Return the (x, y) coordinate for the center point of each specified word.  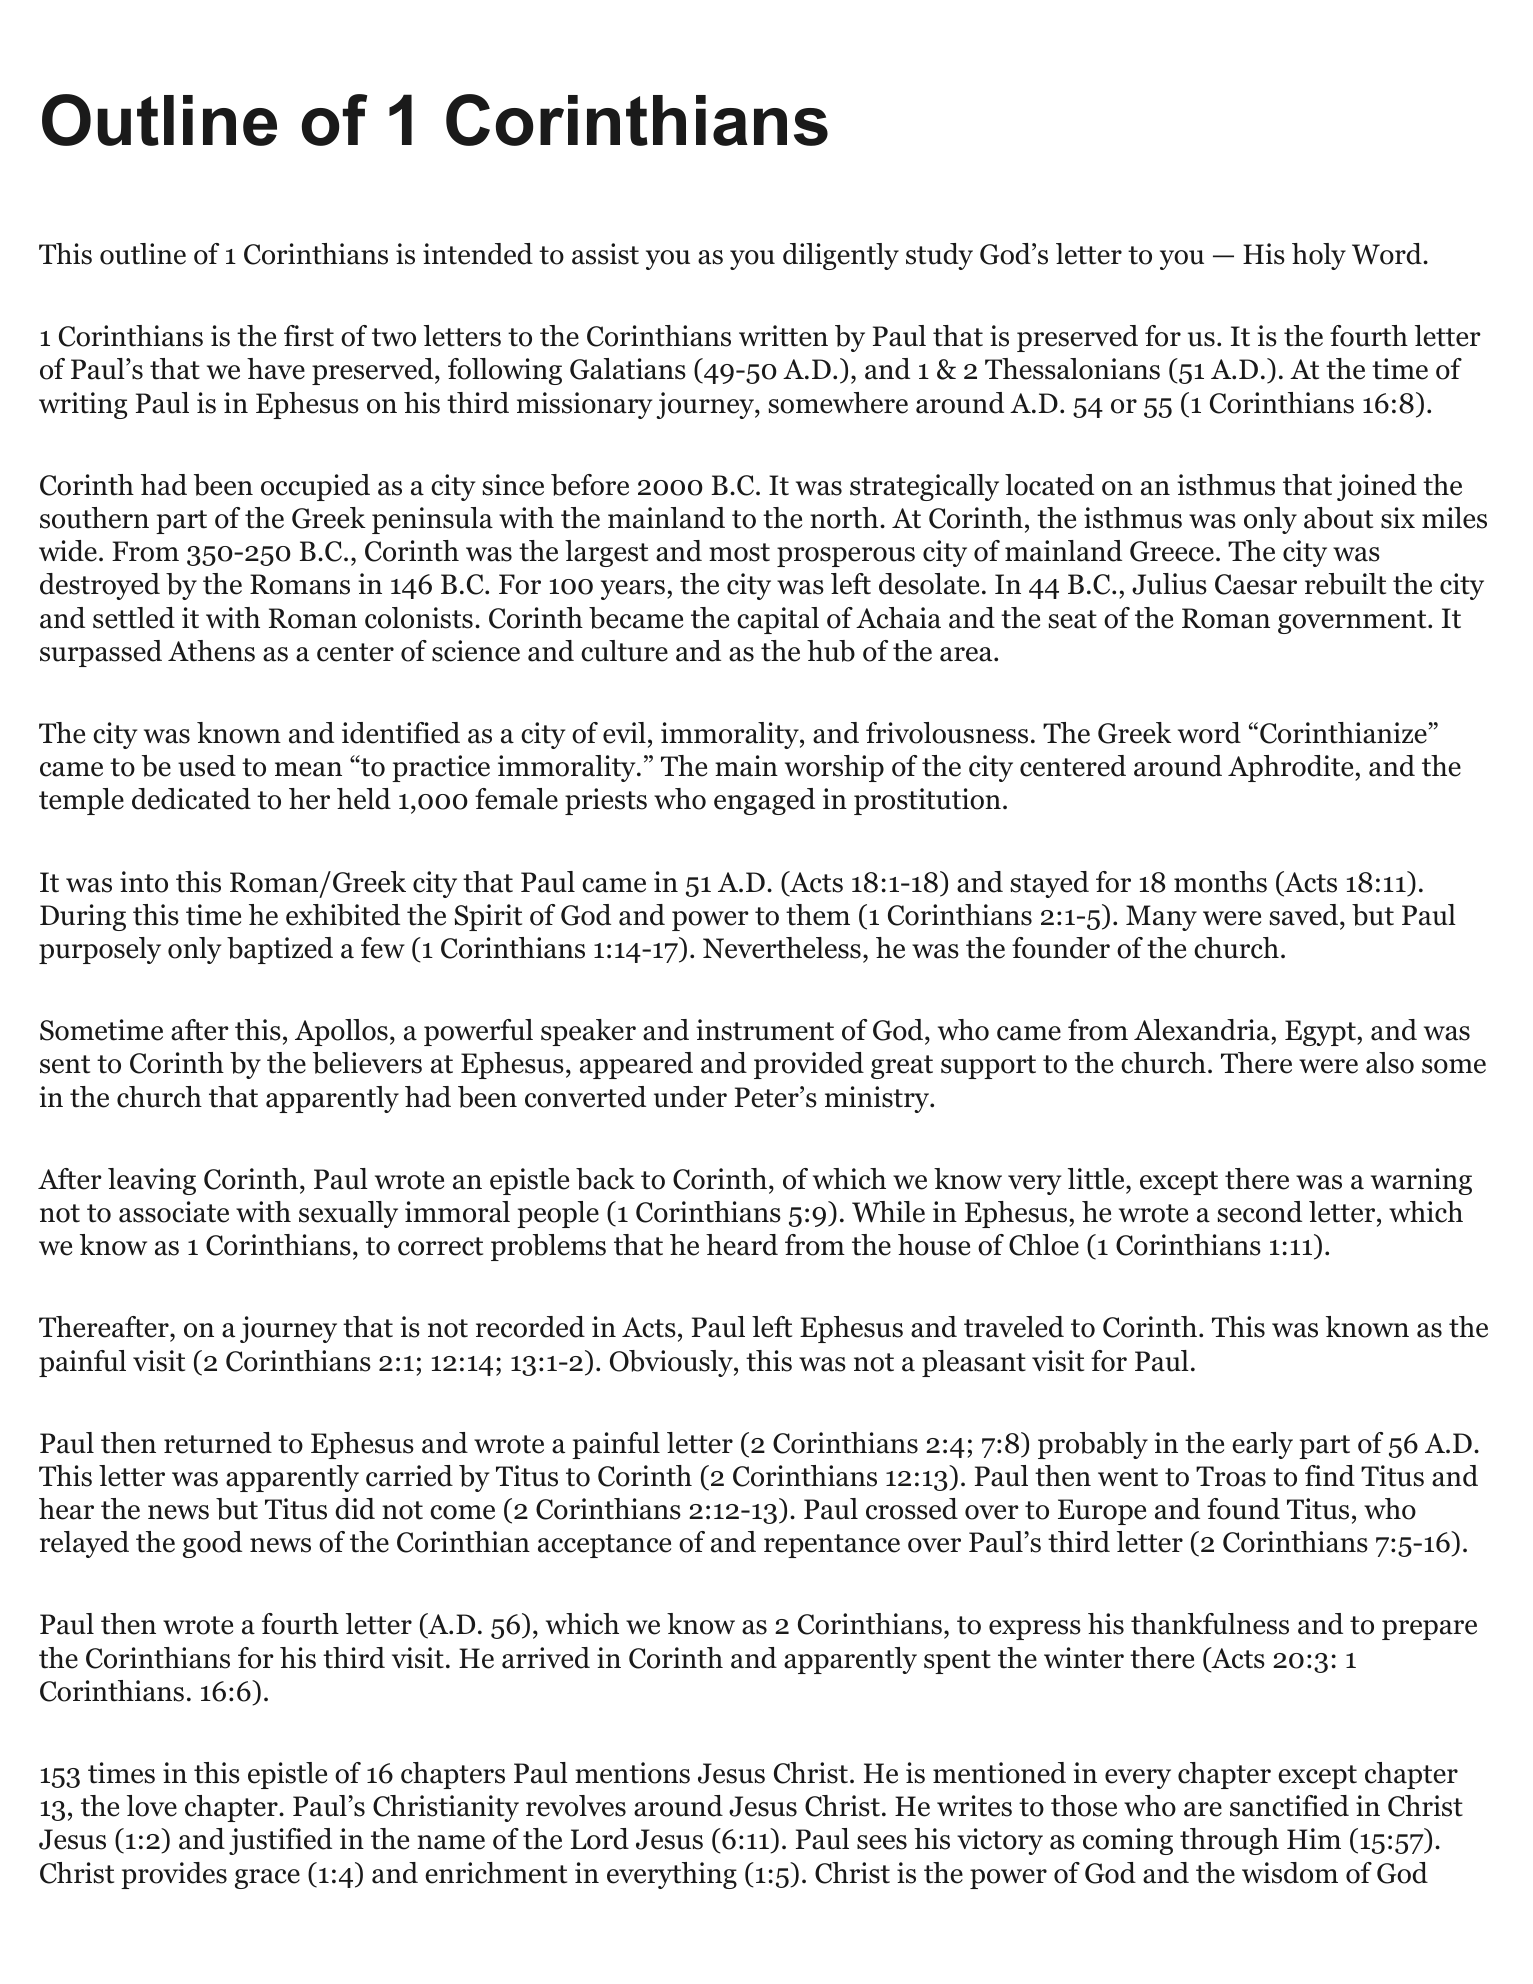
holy (1319, 256)
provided (809, 1065)
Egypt (1321, 1033)
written (783, 336)
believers (367, 1063)
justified (280, 1841)
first (309, 336)
